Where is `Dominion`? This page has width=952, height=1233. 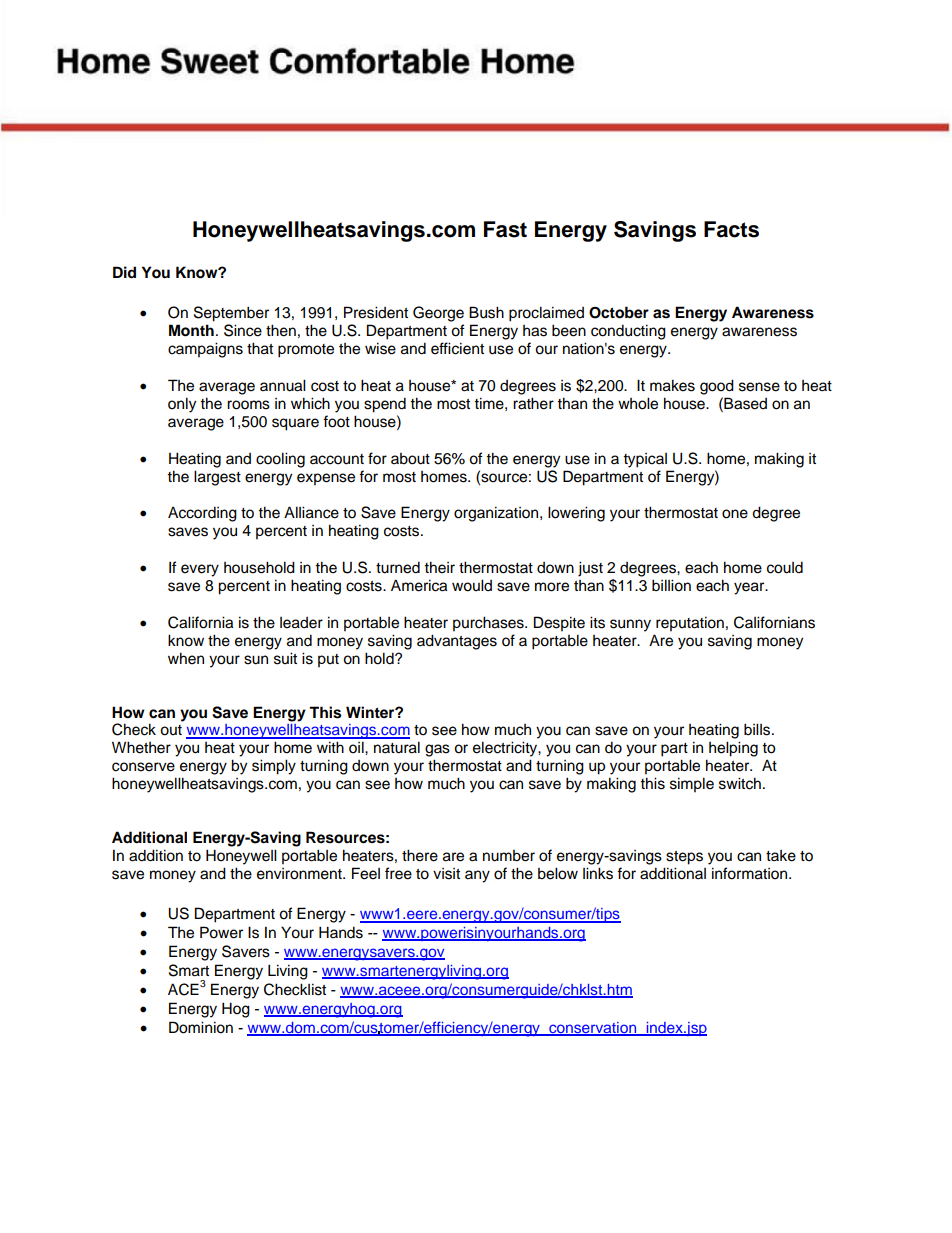
Dominion is located at coordinates (201, 1027).
